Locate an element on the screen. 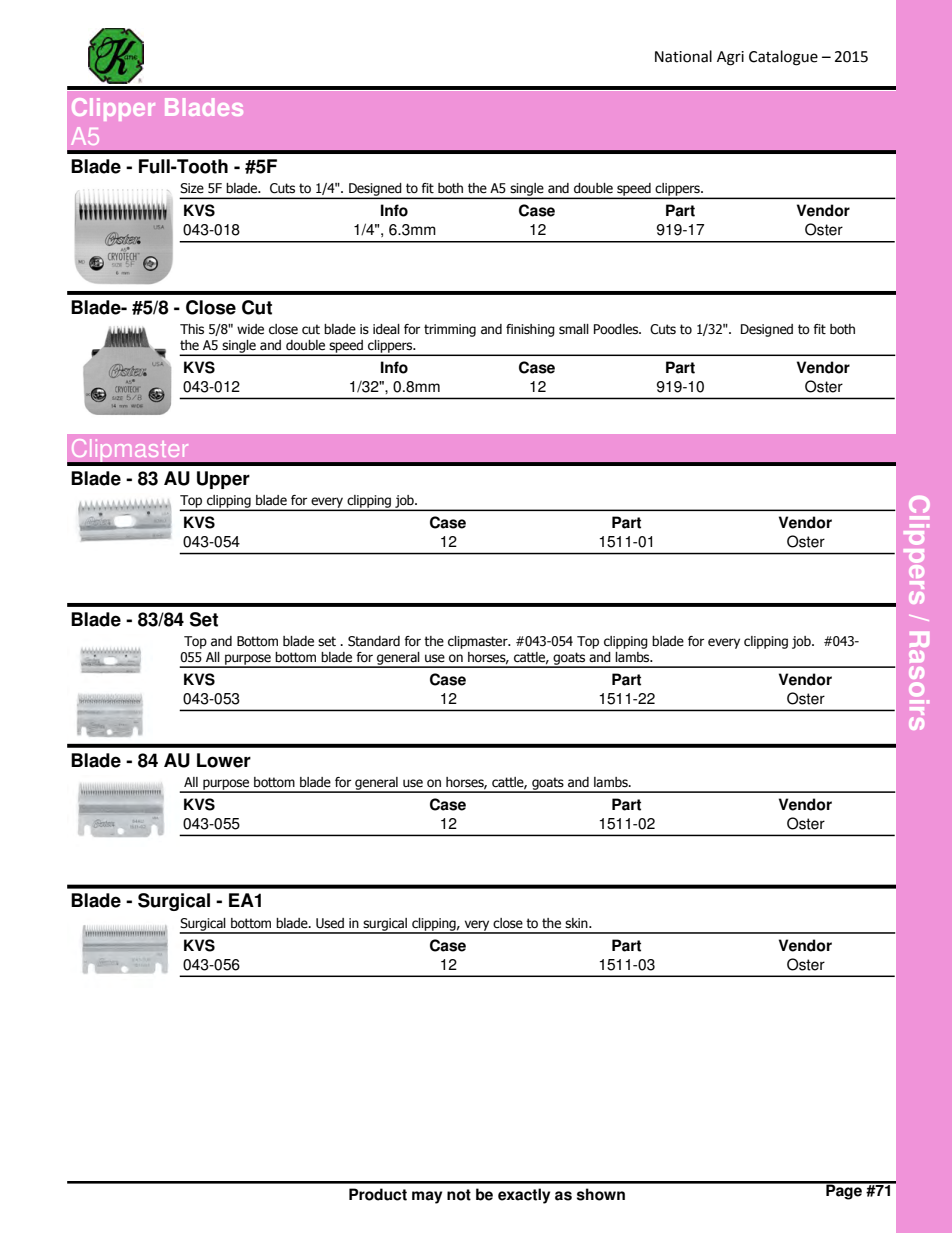 Image resolution: width=952 pixels, height=1233 pixels. Standard is located at coordinates (374, 641).
